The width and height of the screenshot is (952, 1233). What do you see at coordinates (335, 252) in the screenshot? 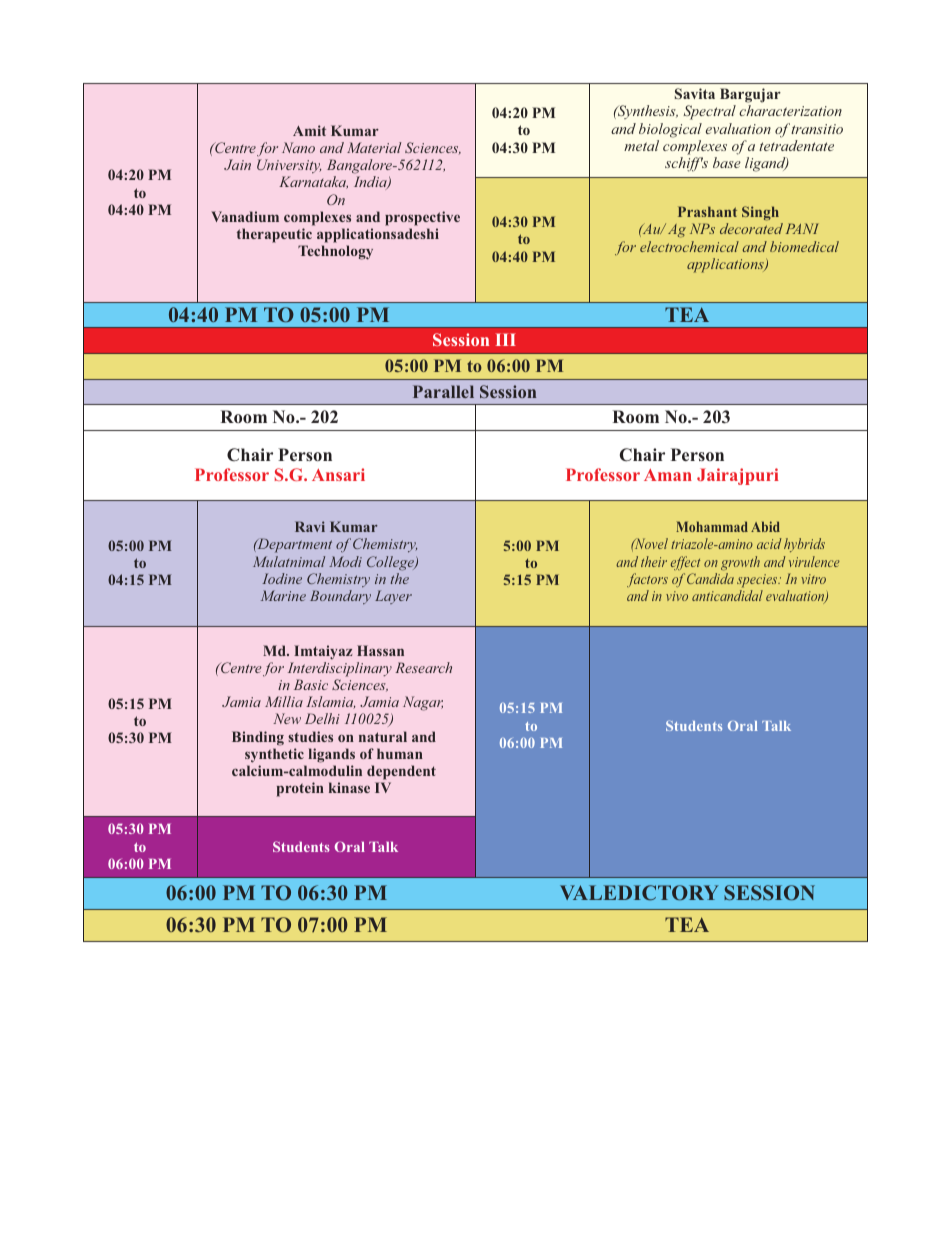
I see `Technology` at bounding box center [335, 252].
